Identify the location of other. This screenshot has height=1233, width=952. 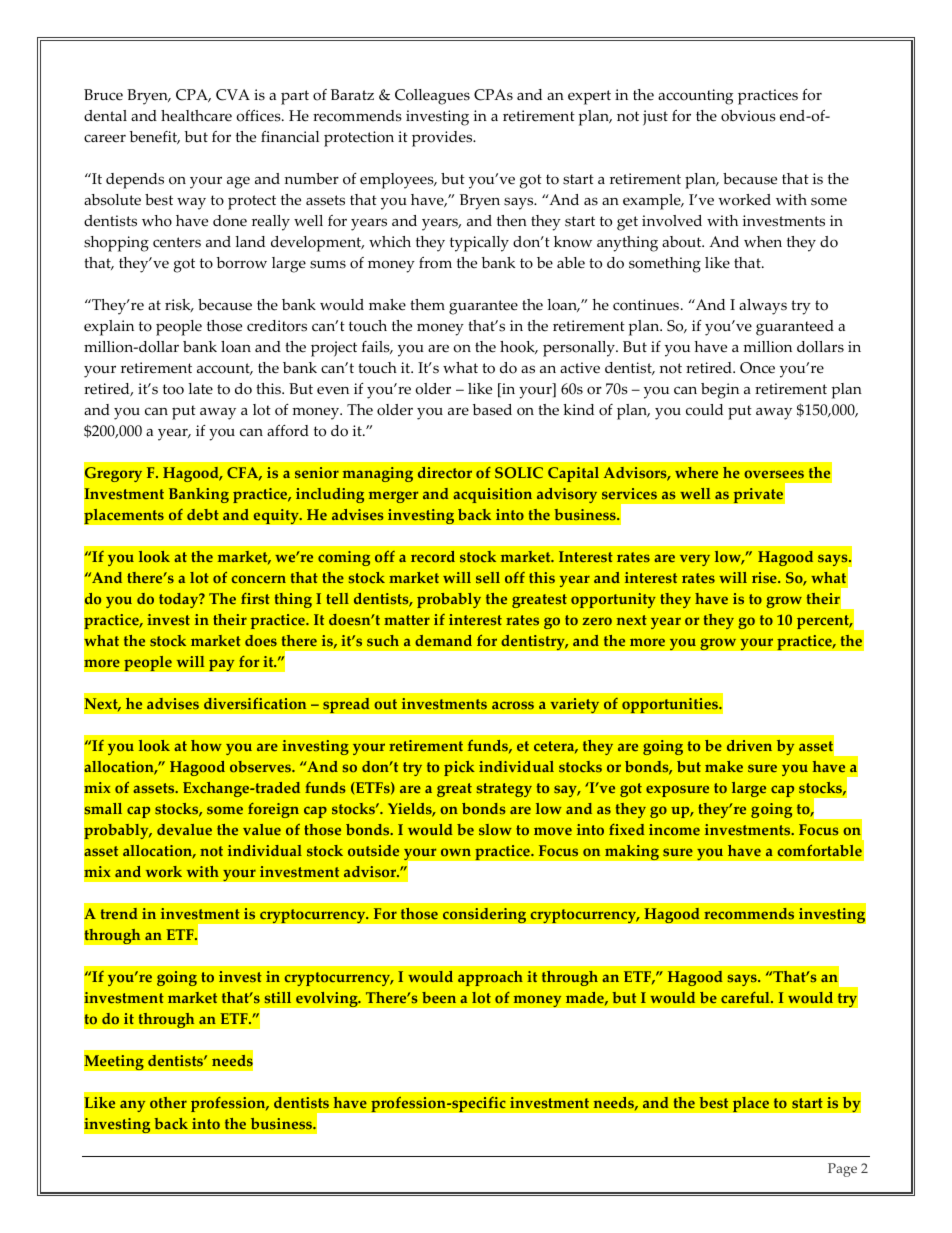
(168, 1103).
